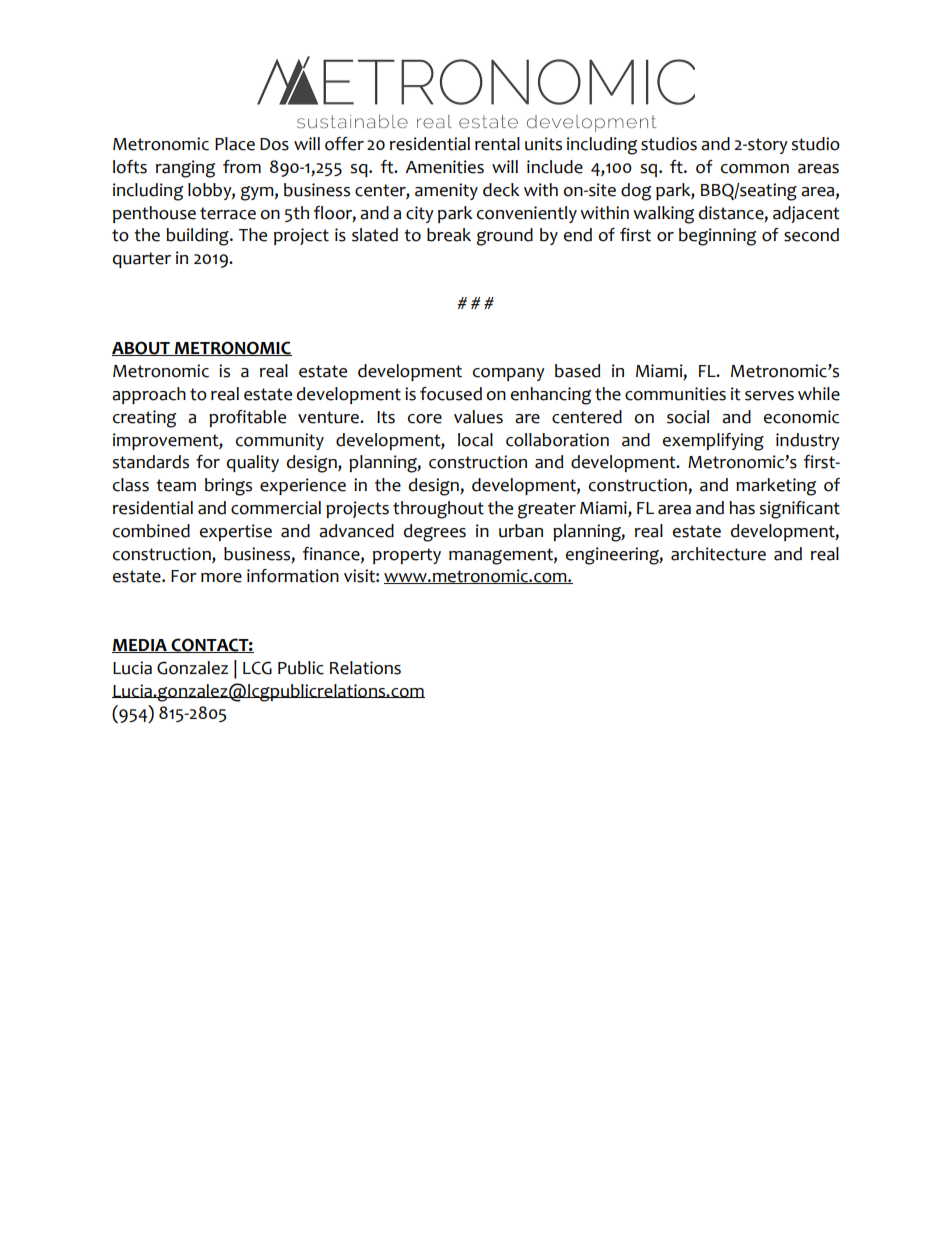 This document has height=1233, width=952. What do you see at coordinates (140, 646) in the document?
I see `MEDIA` at bounding box center [140, 646].
